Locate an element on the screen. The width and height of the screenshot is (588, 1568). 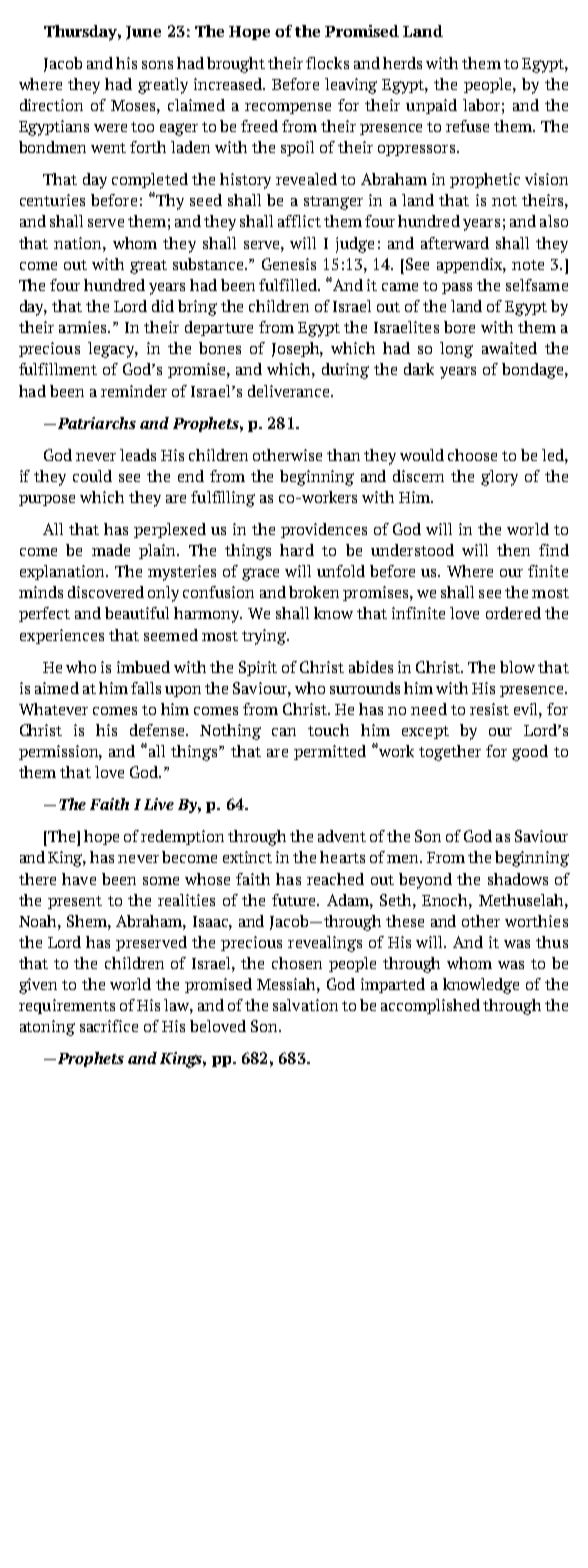
afterward is located at coordinates (455, 243).
